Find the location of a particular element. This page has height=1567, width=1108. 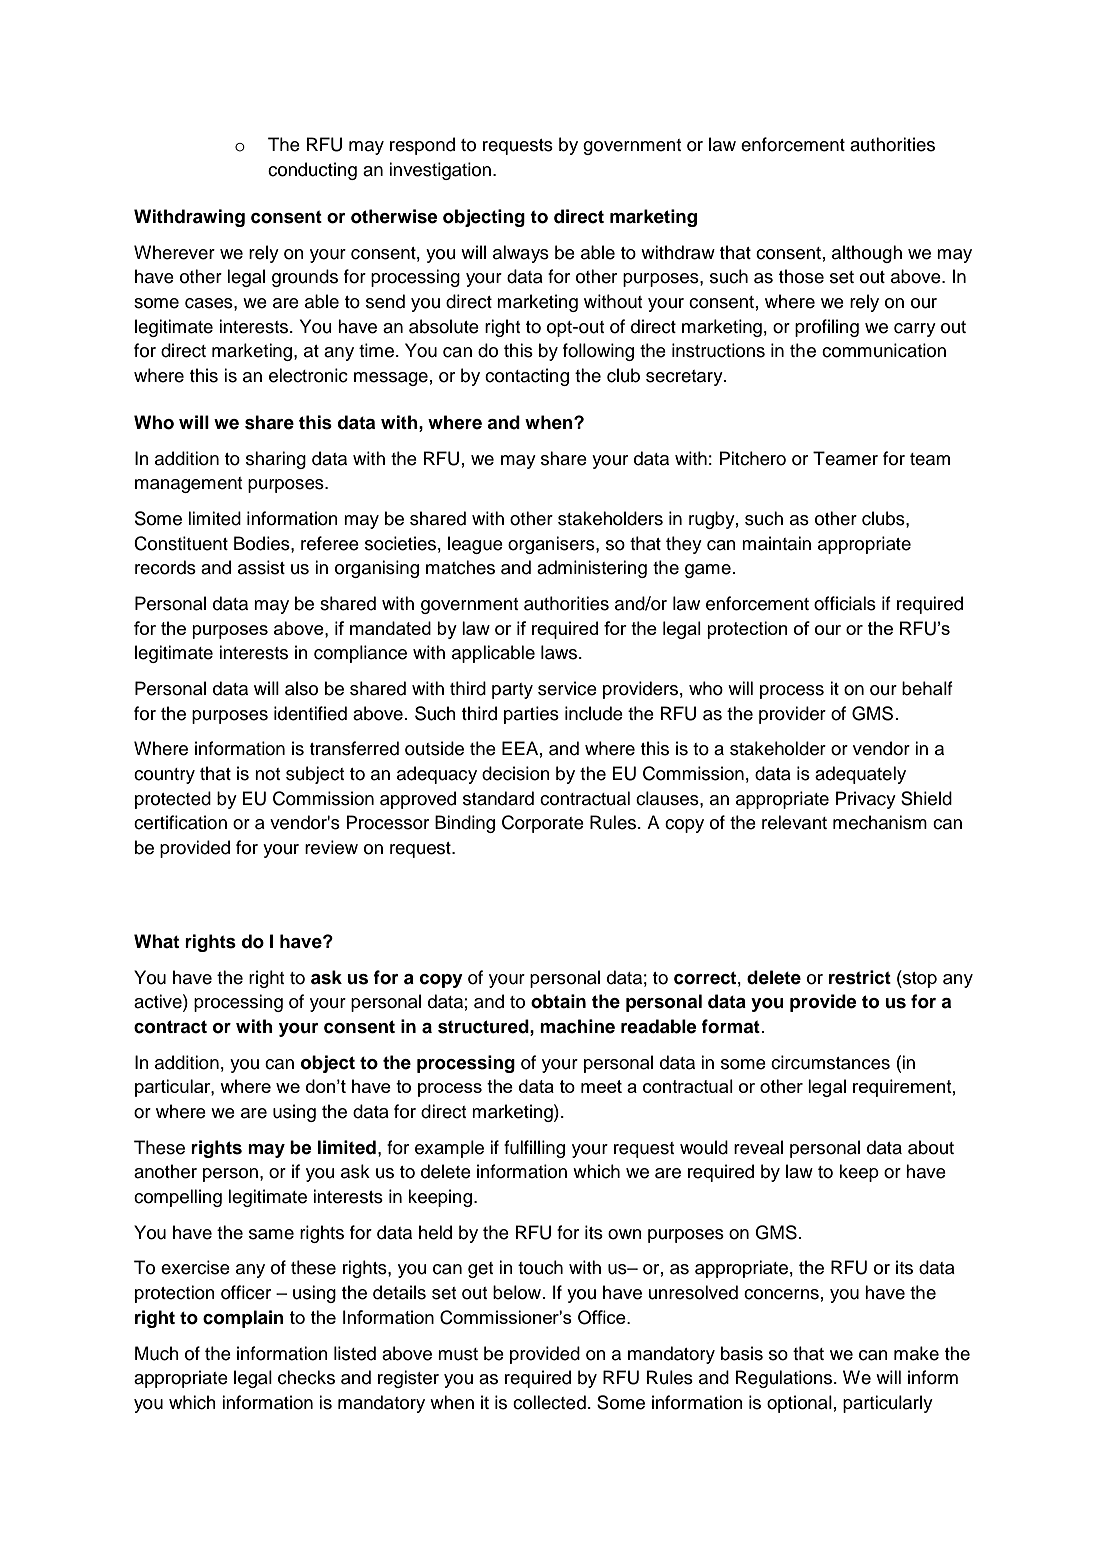

Regulations is located at coordinates (785, 1379).
